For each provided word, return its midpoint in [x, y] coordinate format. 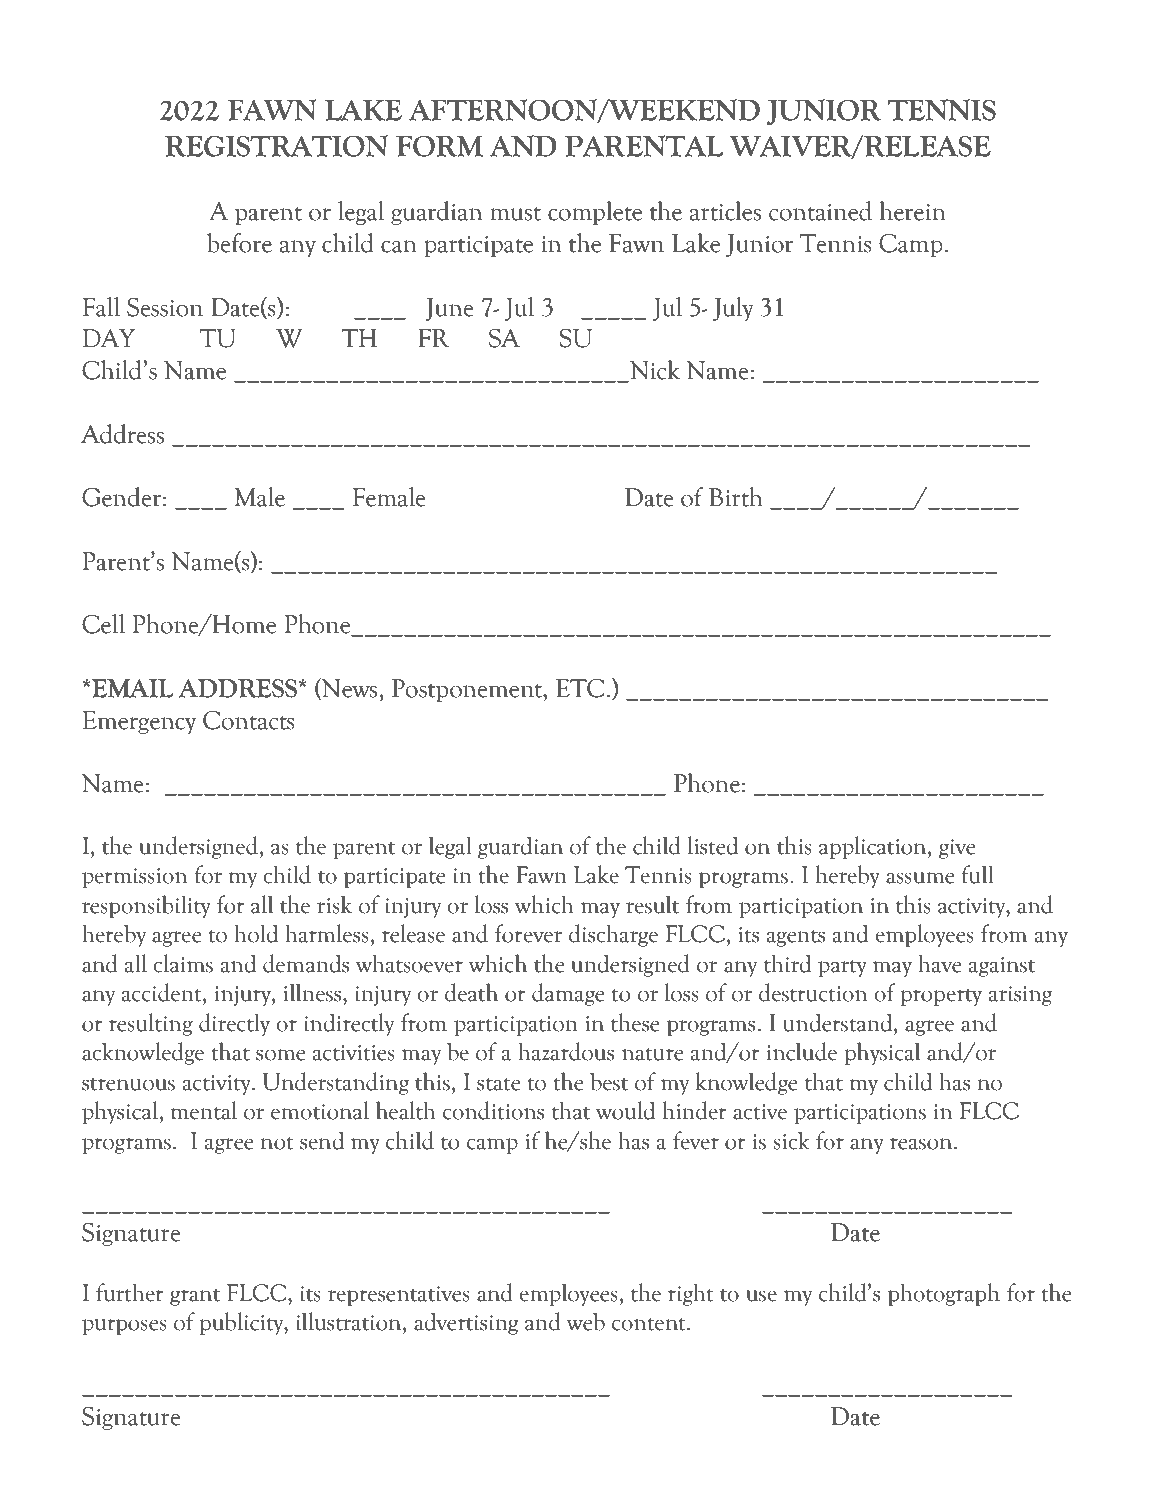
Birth [736, 497]
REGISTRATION [276, 146]
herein [913, 211]
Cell [103, 624]
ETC [580, 688]
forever [528, 933]
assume [920, 878]
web [586, 1321]
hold [256, 933]
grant [195, 1297]
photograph [944, 1294]
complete [595, 213]
